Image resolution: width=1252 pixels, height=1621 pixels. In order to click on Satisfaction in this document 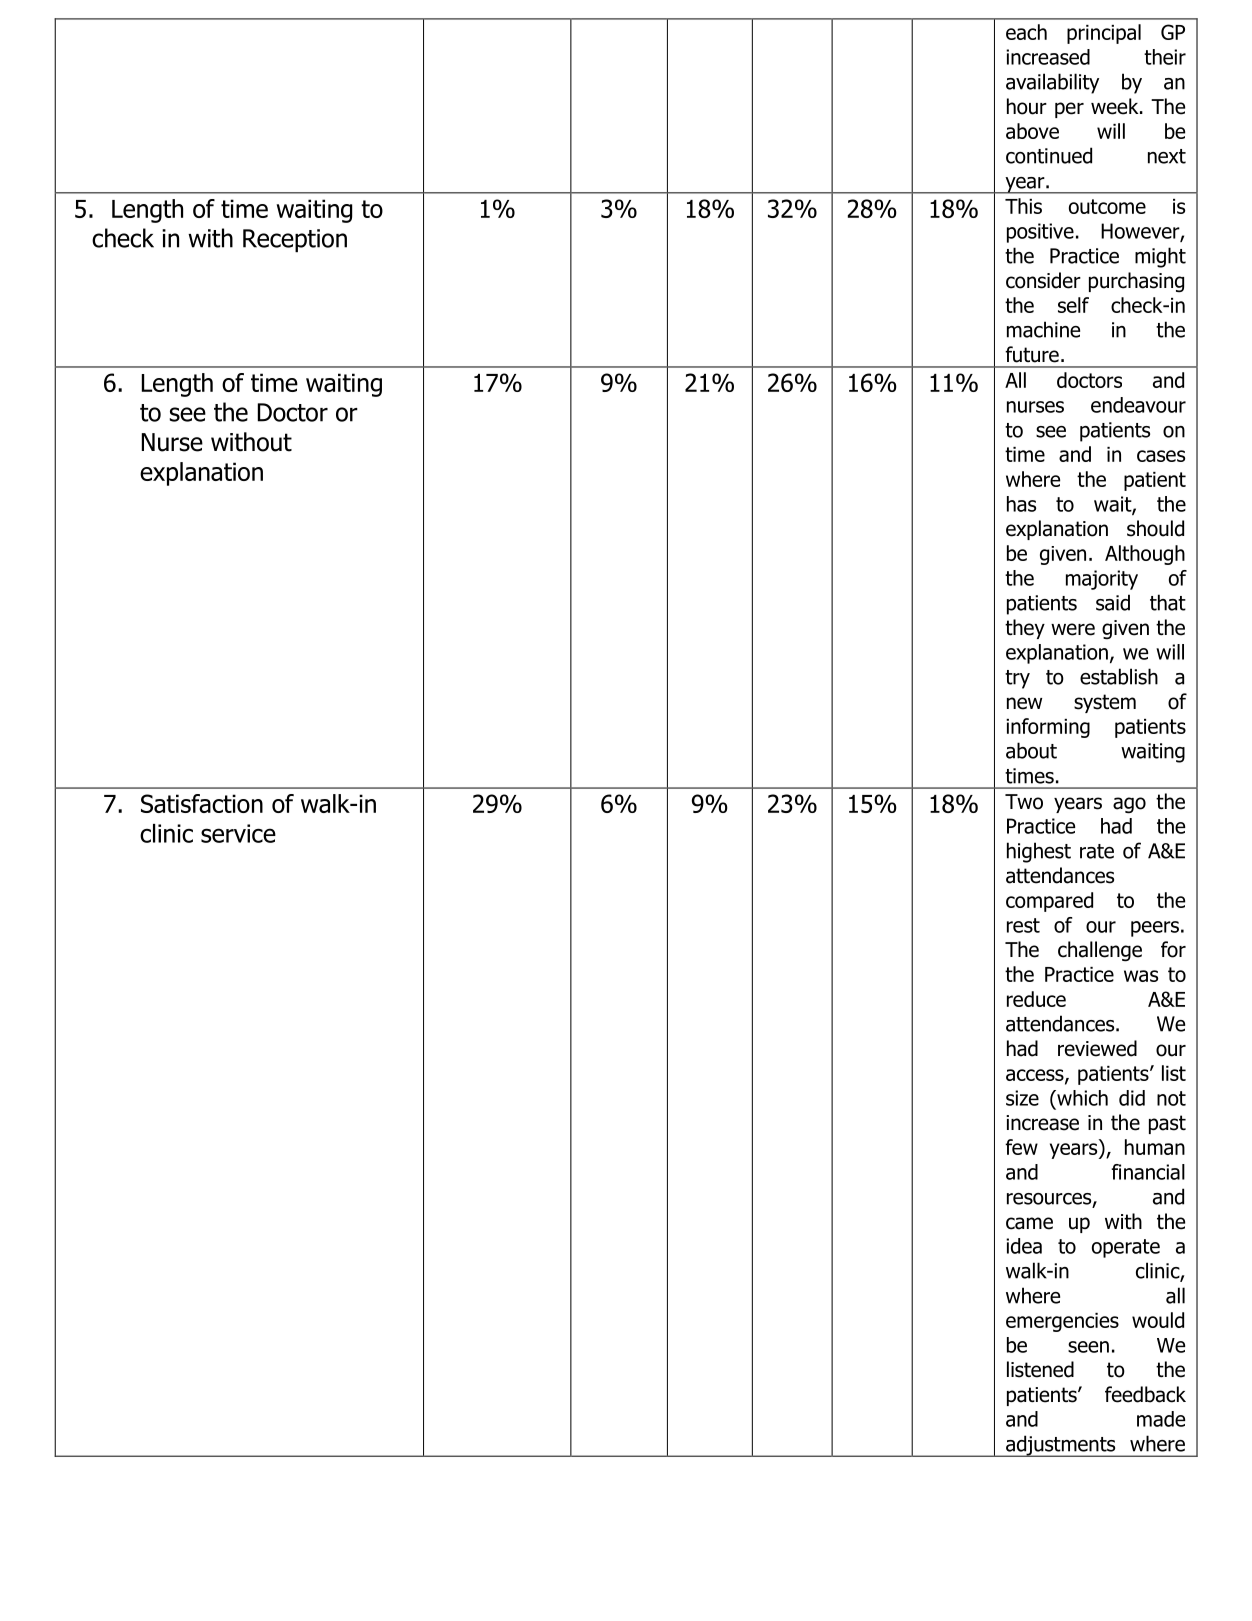, I will do `click(202, 803)`.
